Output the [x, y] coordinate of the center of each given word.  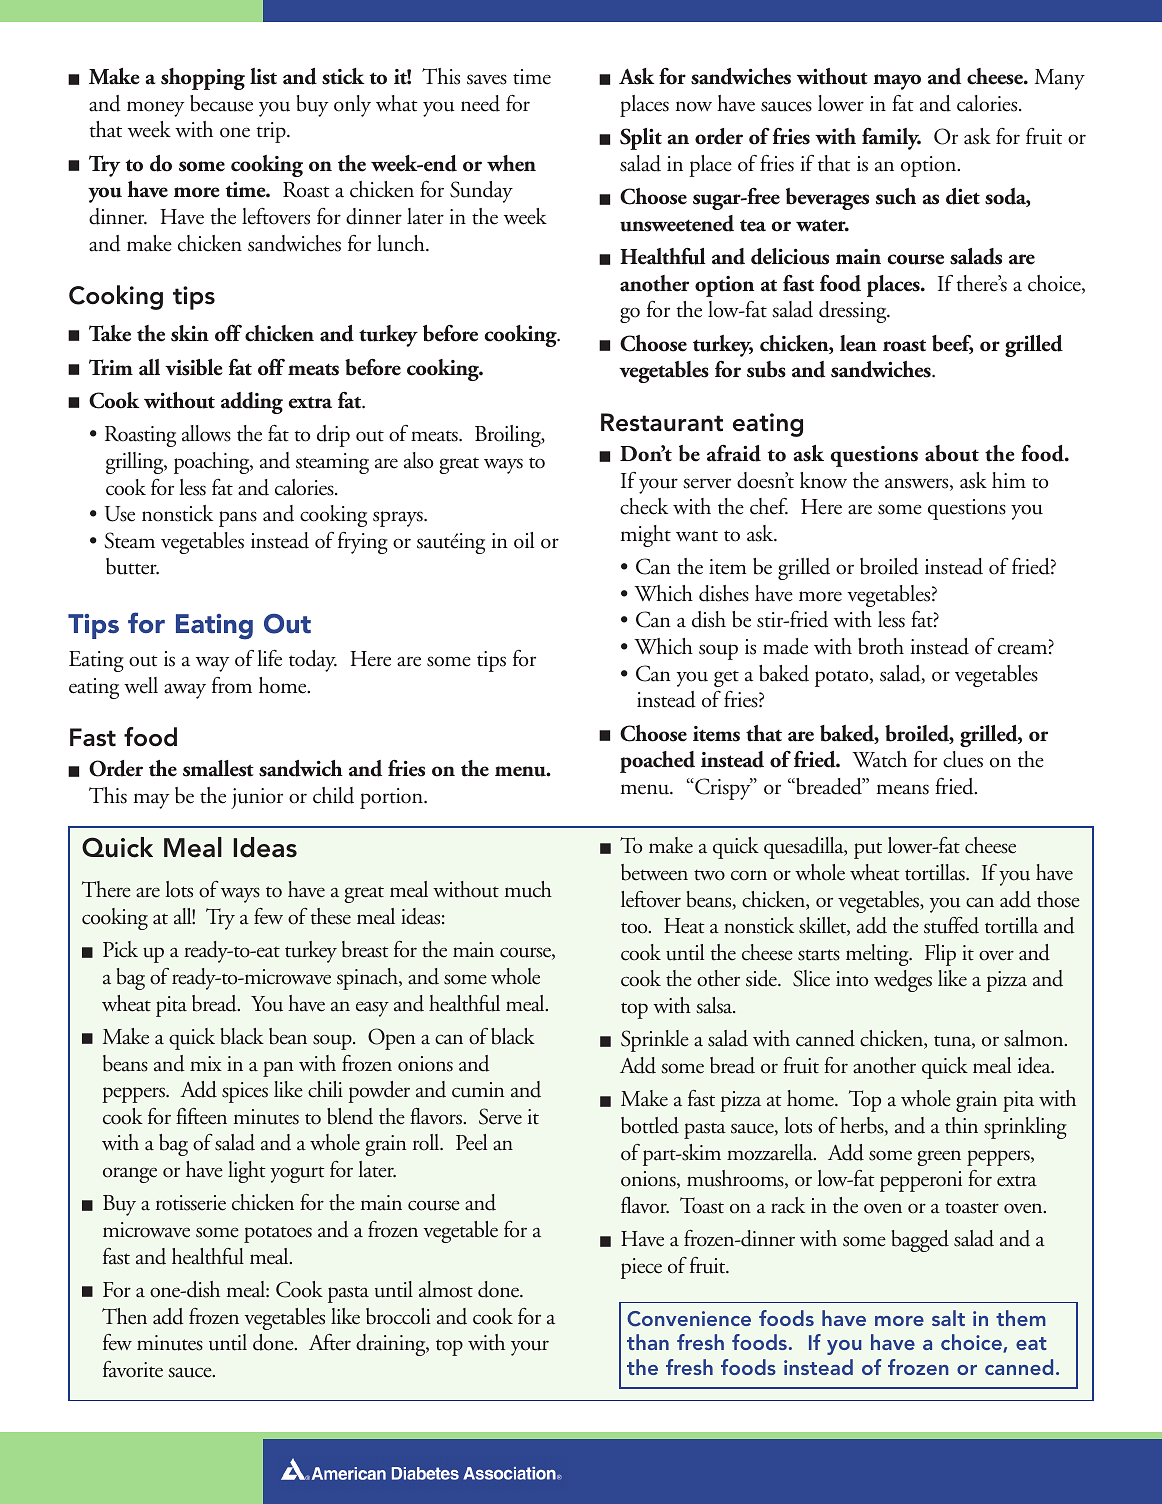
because [221, 103]
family [891, 138]
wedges [903, 981]
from [232, 685]
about [952, 453]
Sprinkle [655, 1041]
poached [657, 762]
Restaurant [662, 422]
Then [124, 1316]
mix [206, 1063]
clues [963, 759]
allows [206, 433]
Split [641, 139]
